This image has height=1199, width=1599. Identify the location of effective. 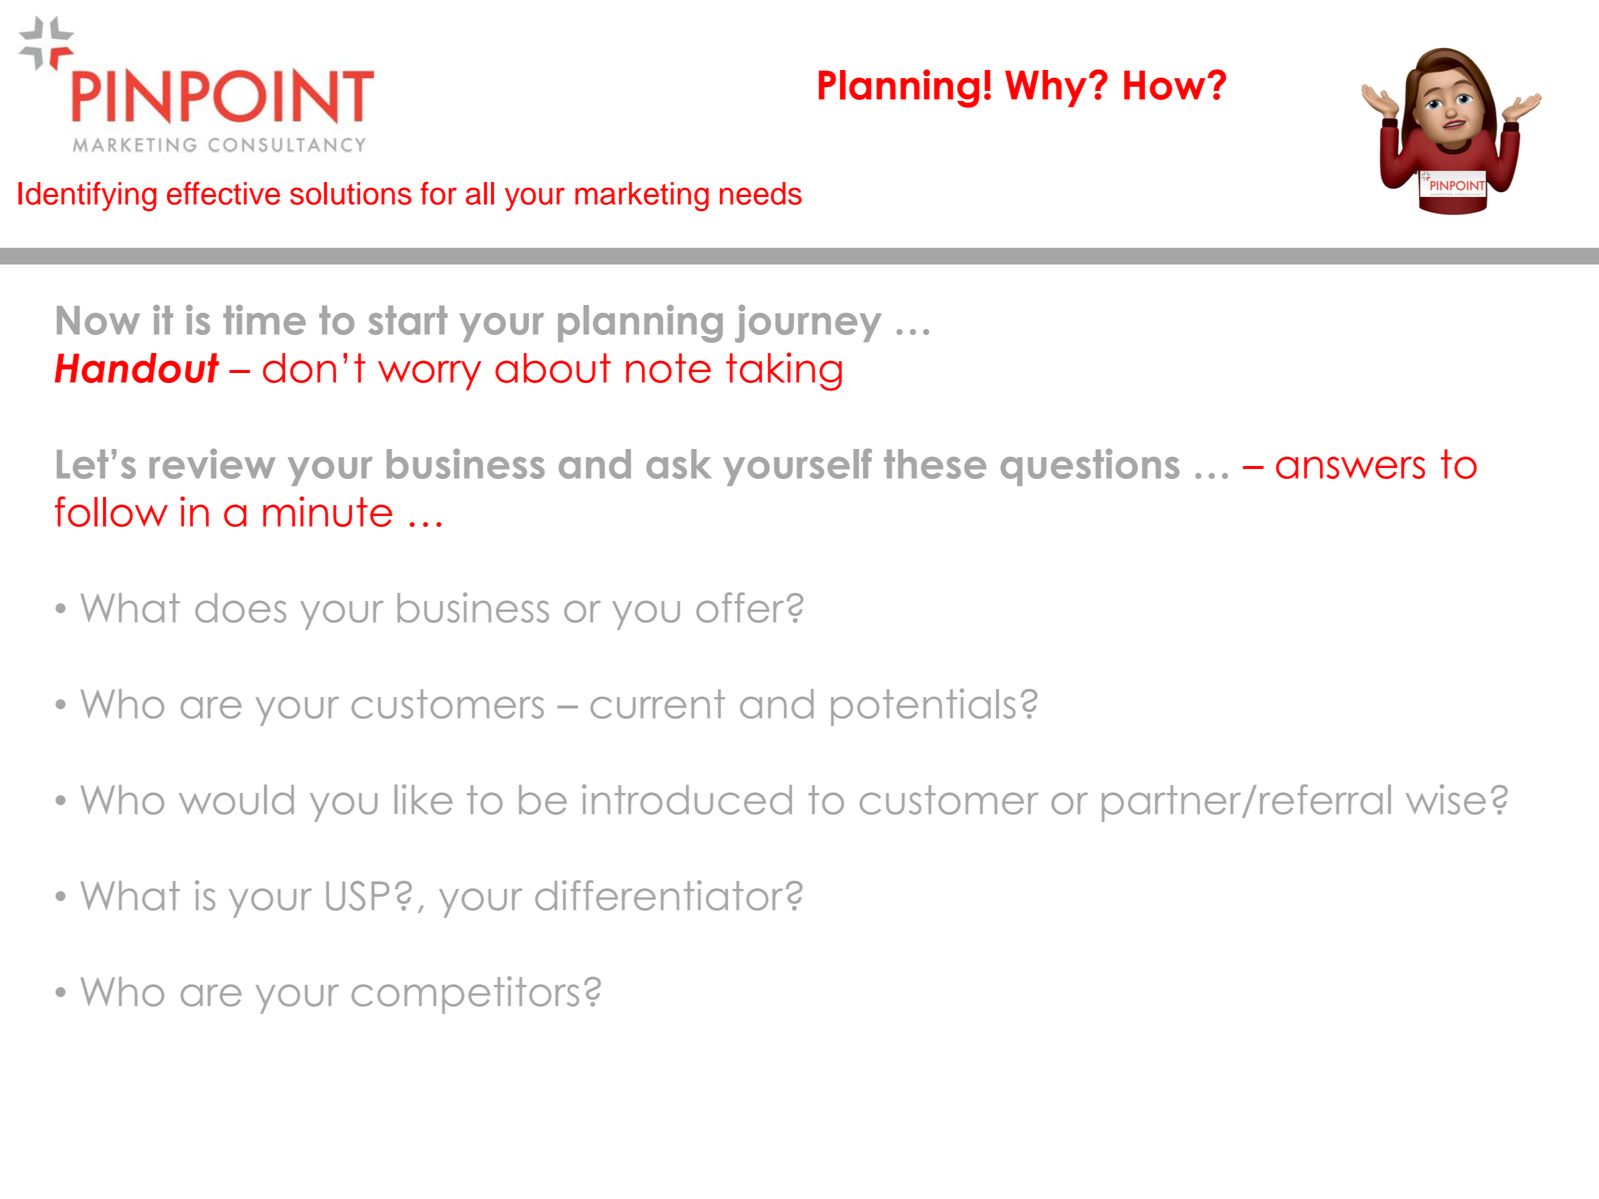
(223, 193).
